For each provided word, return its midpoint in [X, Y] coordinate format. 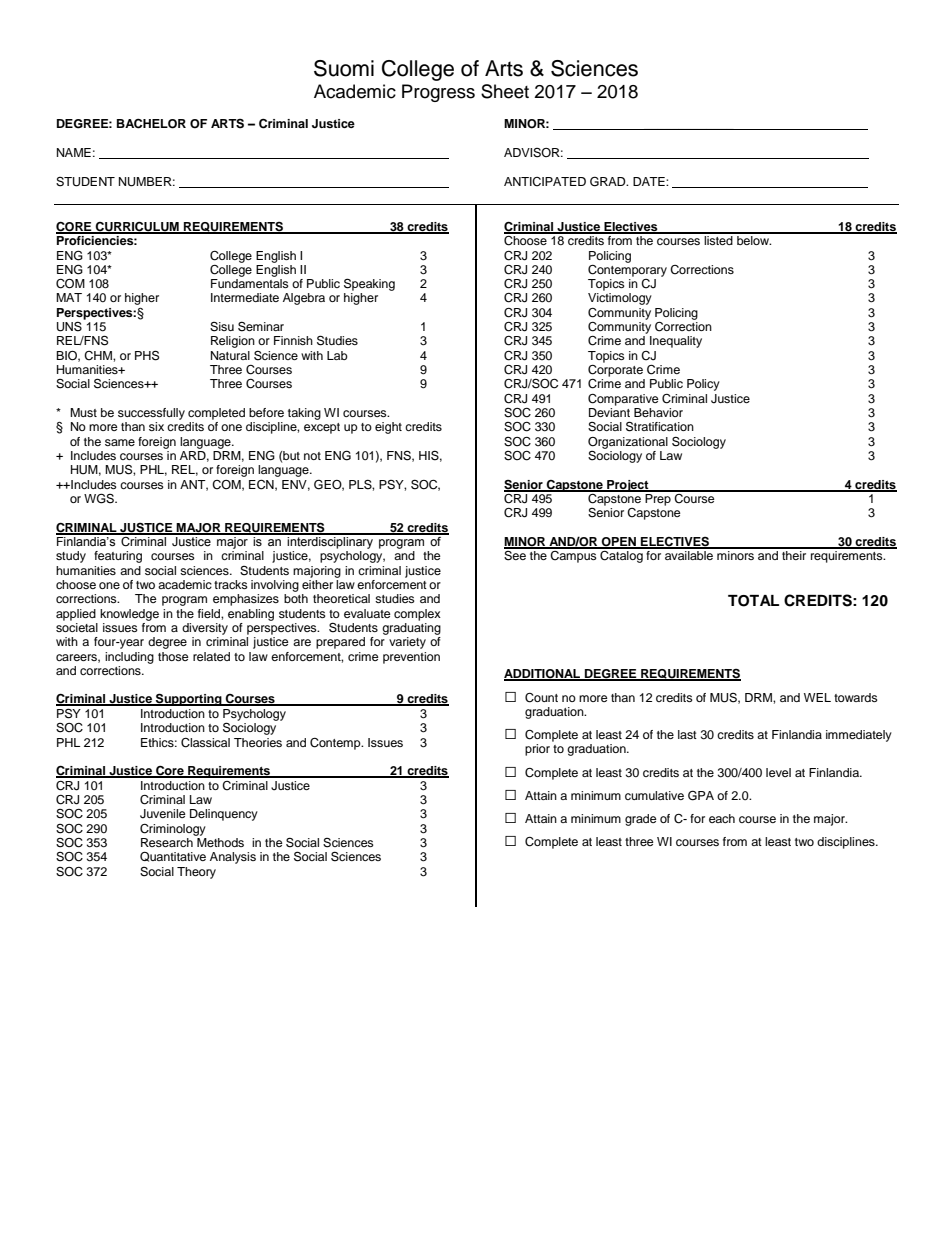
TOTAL [753, 601]
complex [417, 615]
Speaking [369, 286]
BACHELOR [151, 124]
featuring [118, 557]
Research [168, 841]
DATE [650, 181]
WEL [817, 697]
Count [541, 698]
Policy [703, 385]
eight [388, 428]
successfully [151, 414]
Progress [438, 93]
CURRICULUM [137, 227]
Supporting [189, 699]
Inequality [676, 342]
